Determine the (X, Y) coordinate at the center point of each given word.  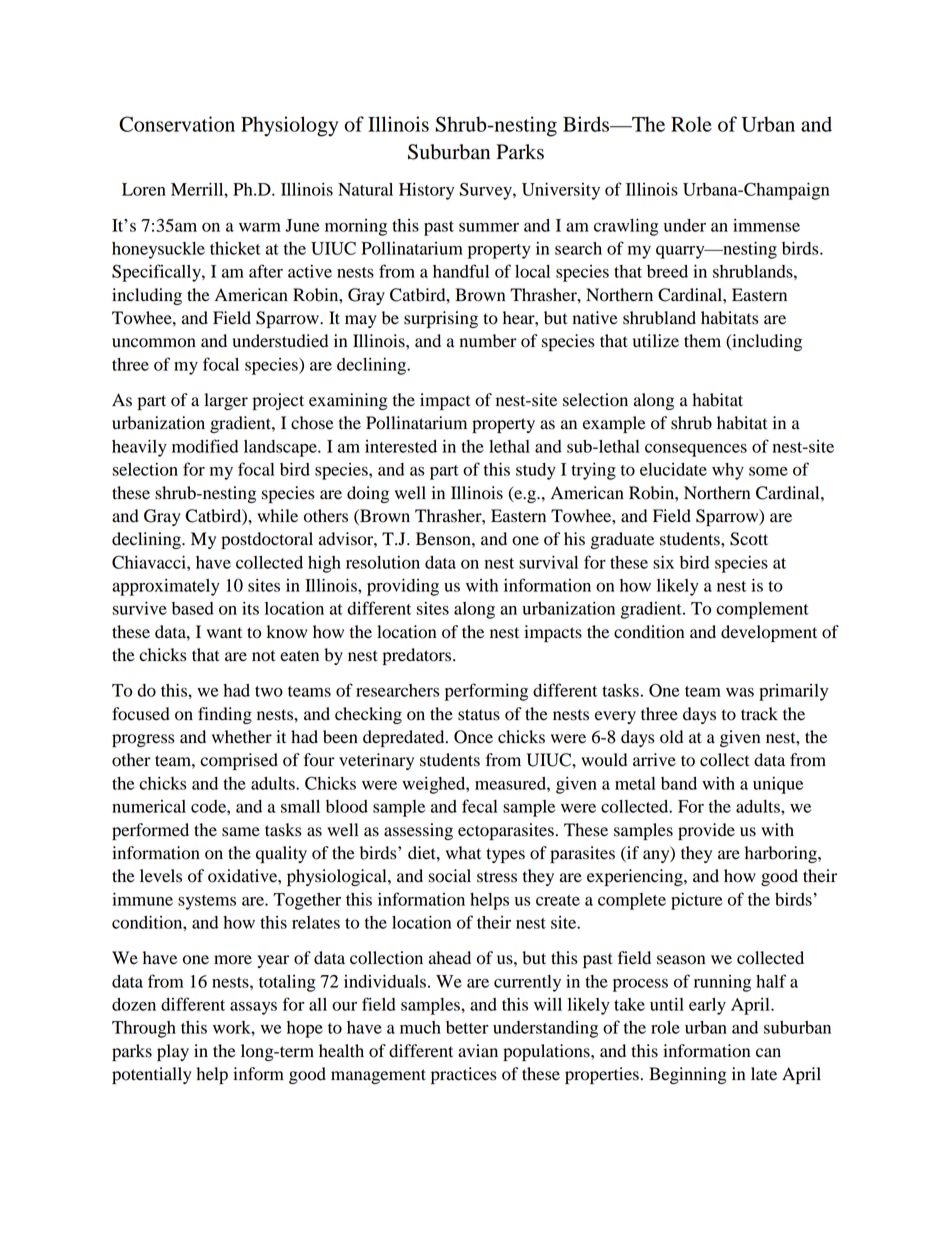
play (173, 1052)
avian (478, 1051)
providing (403, 587)
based (193, 608)
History (426, 191)
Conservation (177, 124)
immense (766, 225)
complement (762, 610)
